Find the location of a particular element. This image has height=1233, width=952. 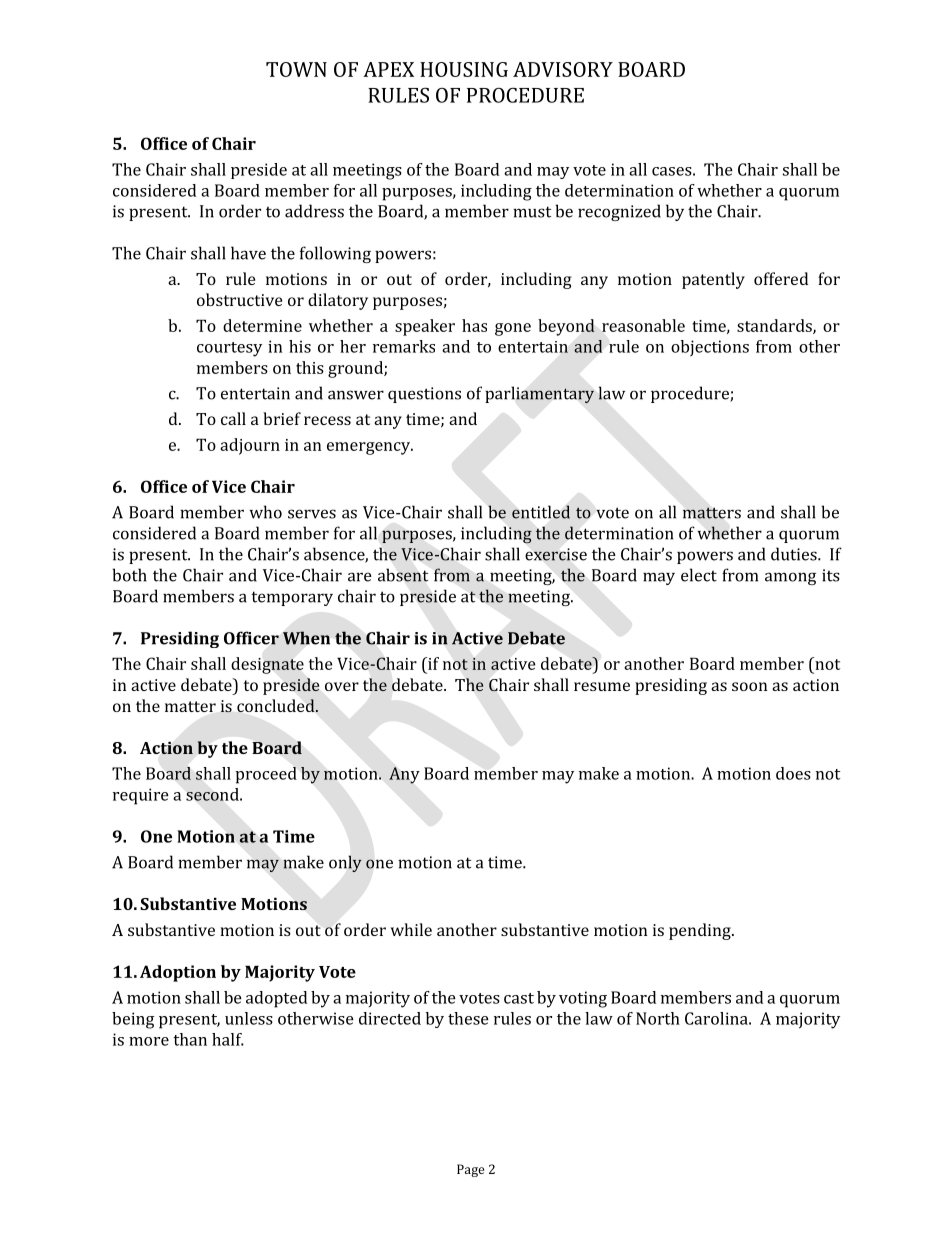

absent is located at coordinates (403, 575).
